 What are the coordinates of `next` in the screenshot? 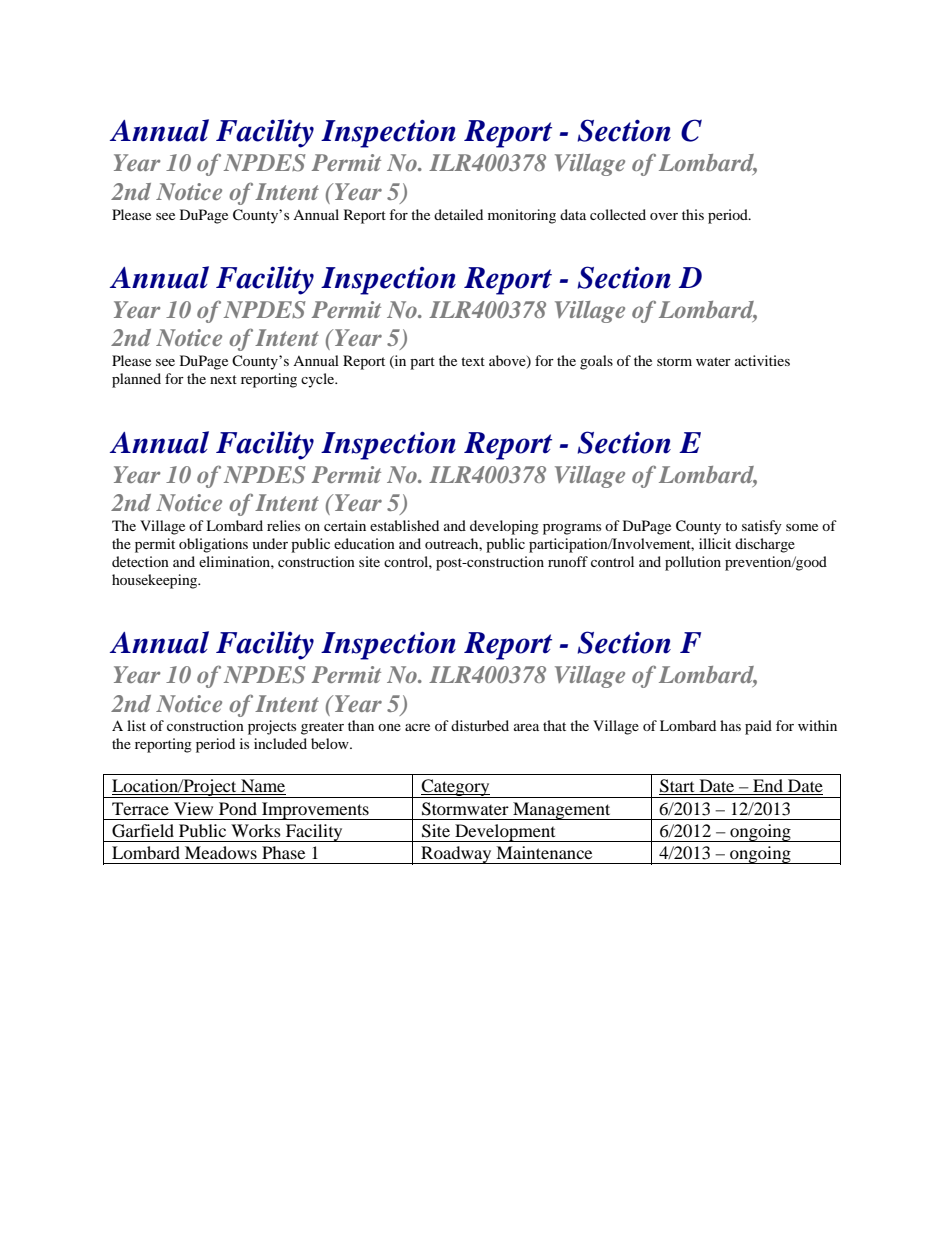 It's located at (223, 379).
